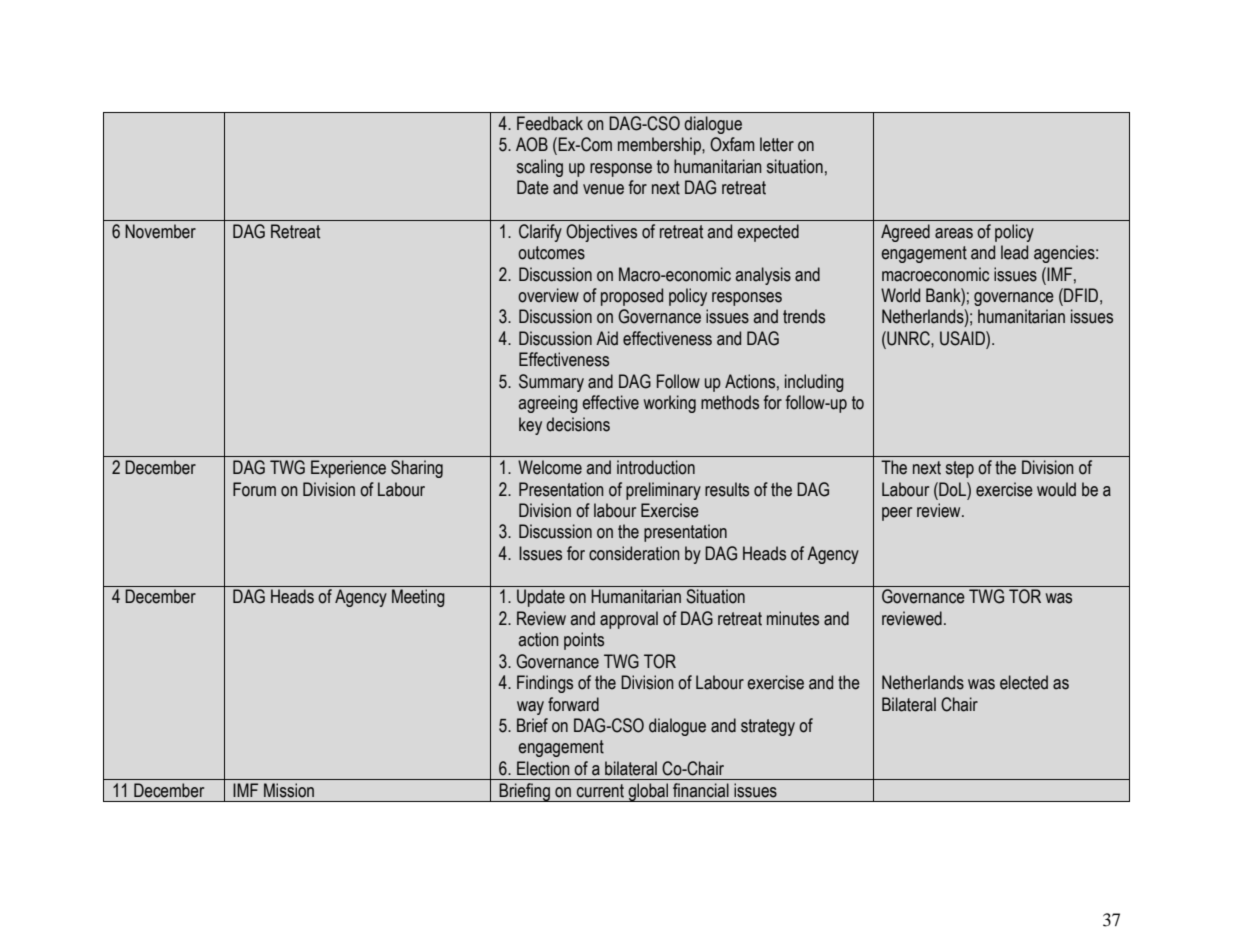  Describe the element at coordinates (418, 598) in the screenshot. I see `Meeting` at that location.
